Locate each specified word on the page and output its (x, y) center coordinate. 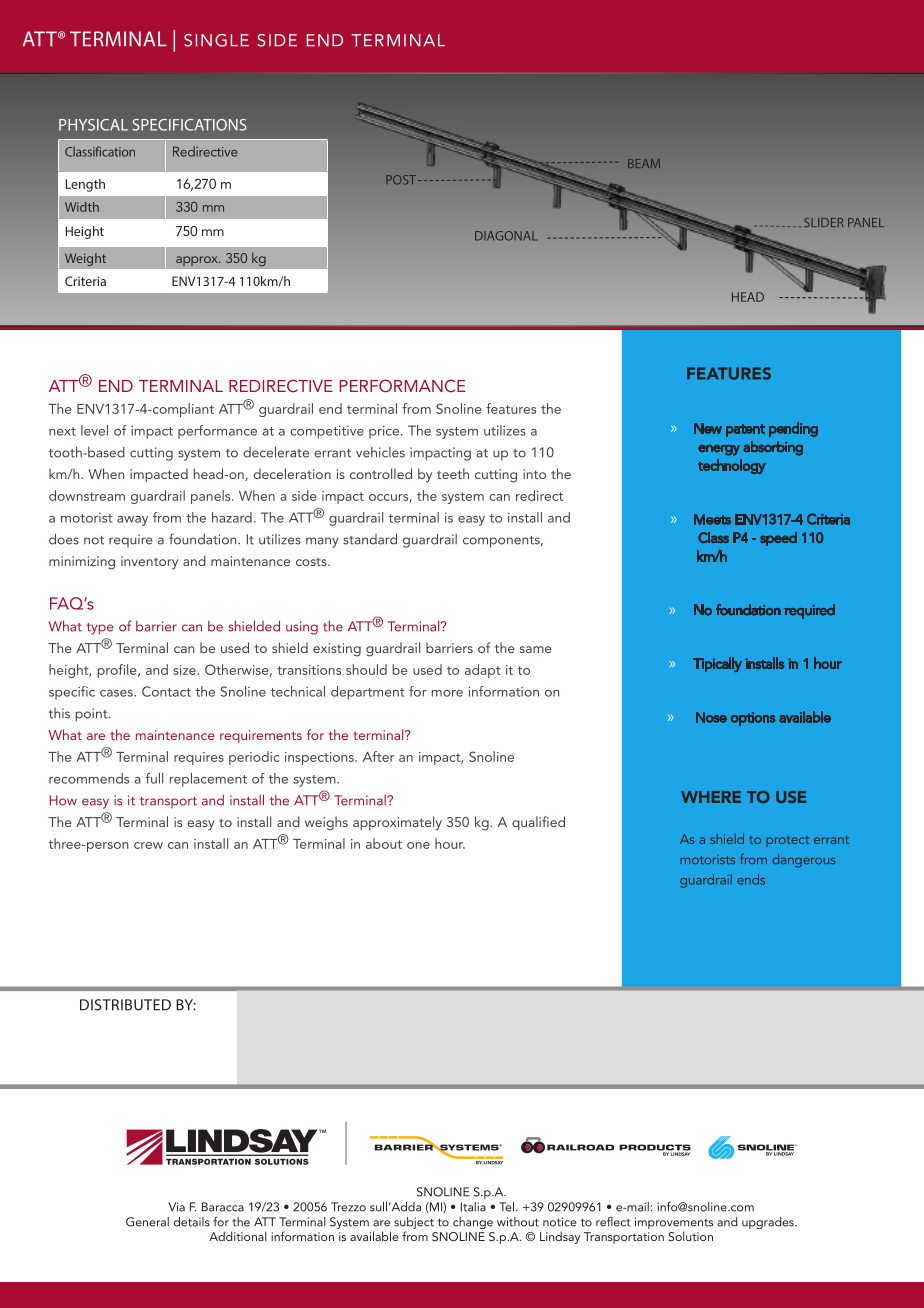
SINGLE (216, 40)
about (384, 843)
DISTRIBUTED (125, 1005)
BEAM (644, 163)
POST (402, 180)
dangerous (803, 861)
